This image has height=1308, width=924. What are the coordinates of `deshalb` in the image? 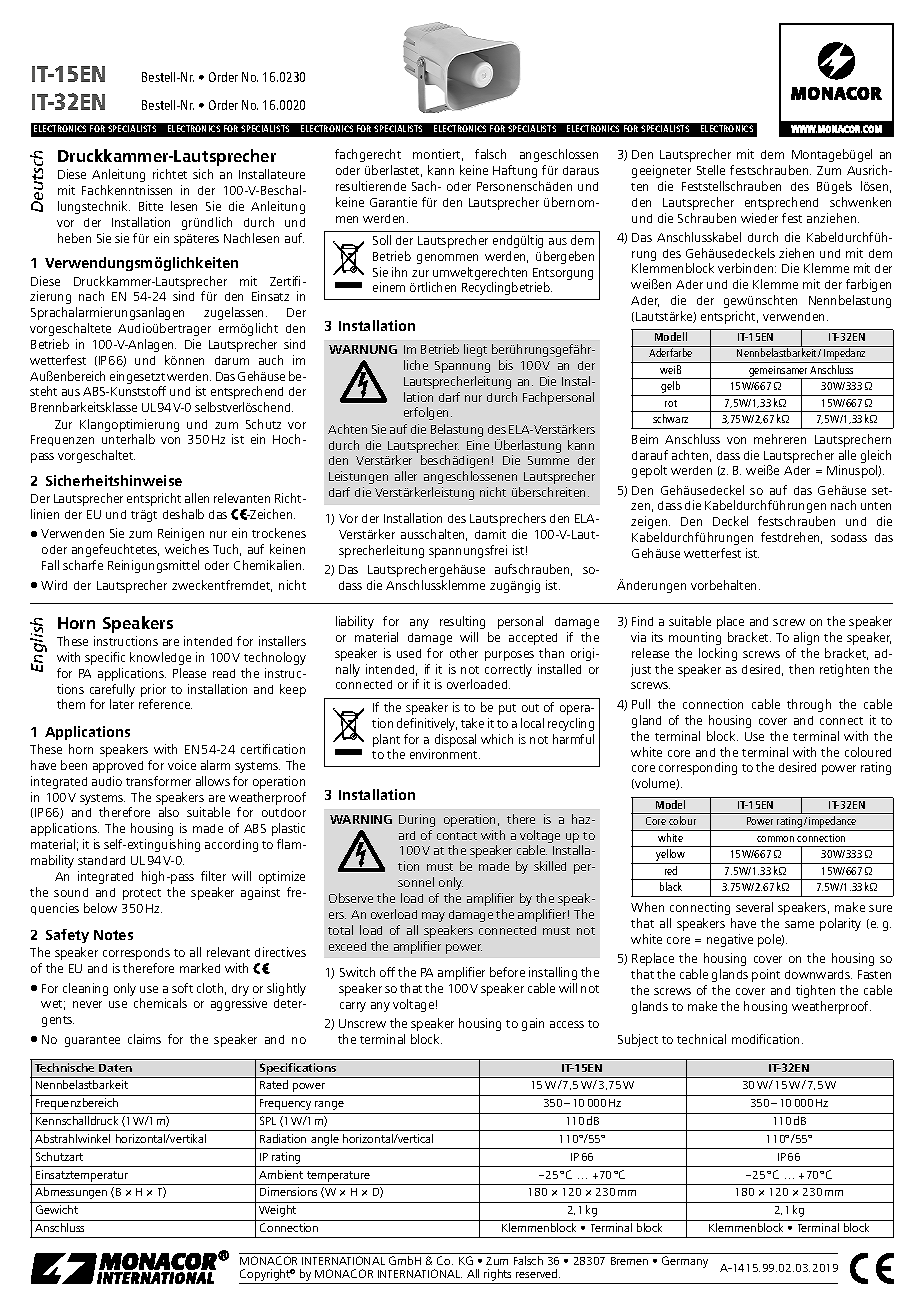 It's located at (183, 514).
